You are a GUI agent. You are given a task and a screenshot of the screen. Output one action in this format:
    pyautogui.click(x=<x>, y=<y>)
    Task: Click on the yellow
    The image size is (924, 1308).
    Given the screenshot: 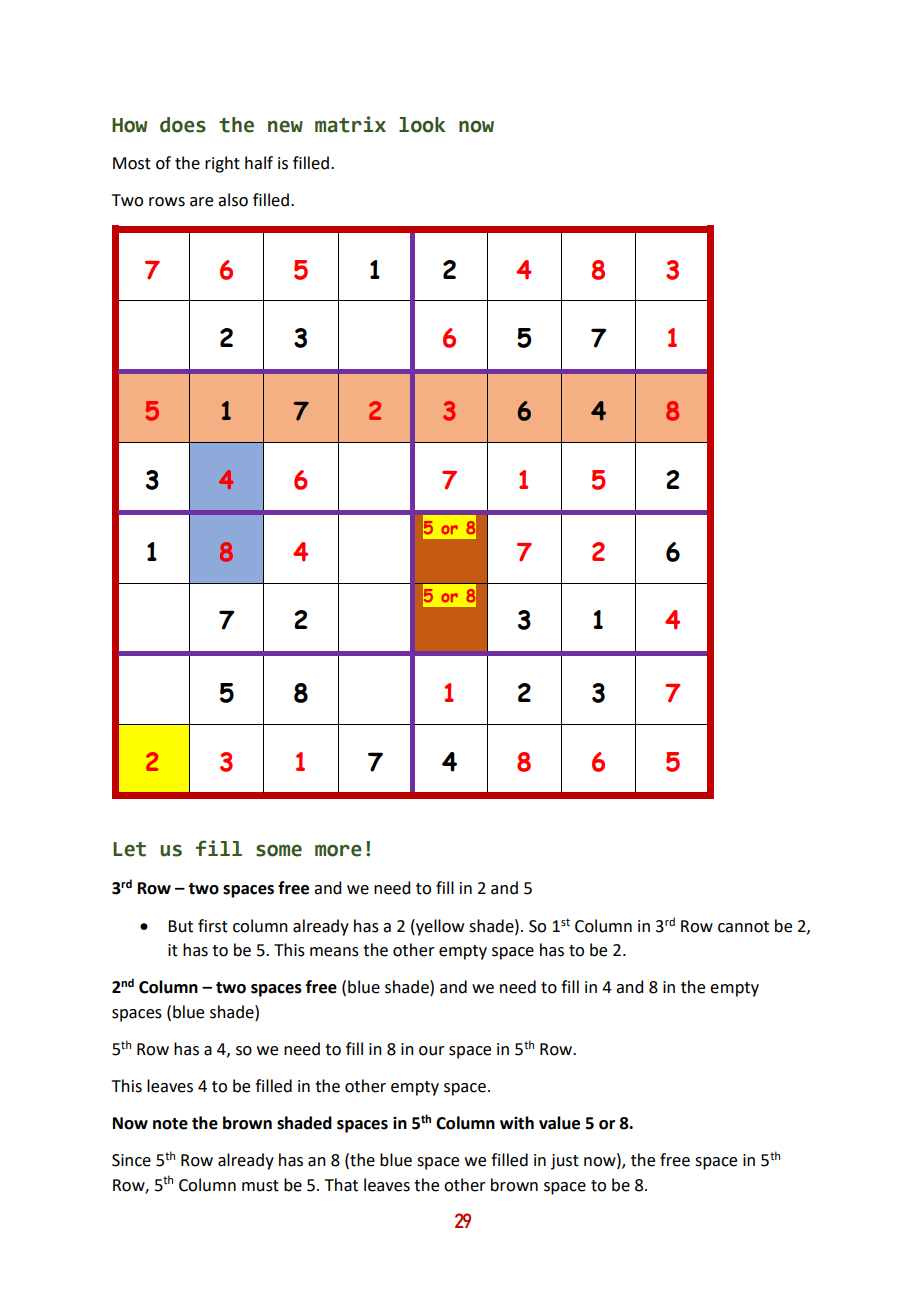 What is the action you would take?
    pyautogui.click(x=439, y=927)
